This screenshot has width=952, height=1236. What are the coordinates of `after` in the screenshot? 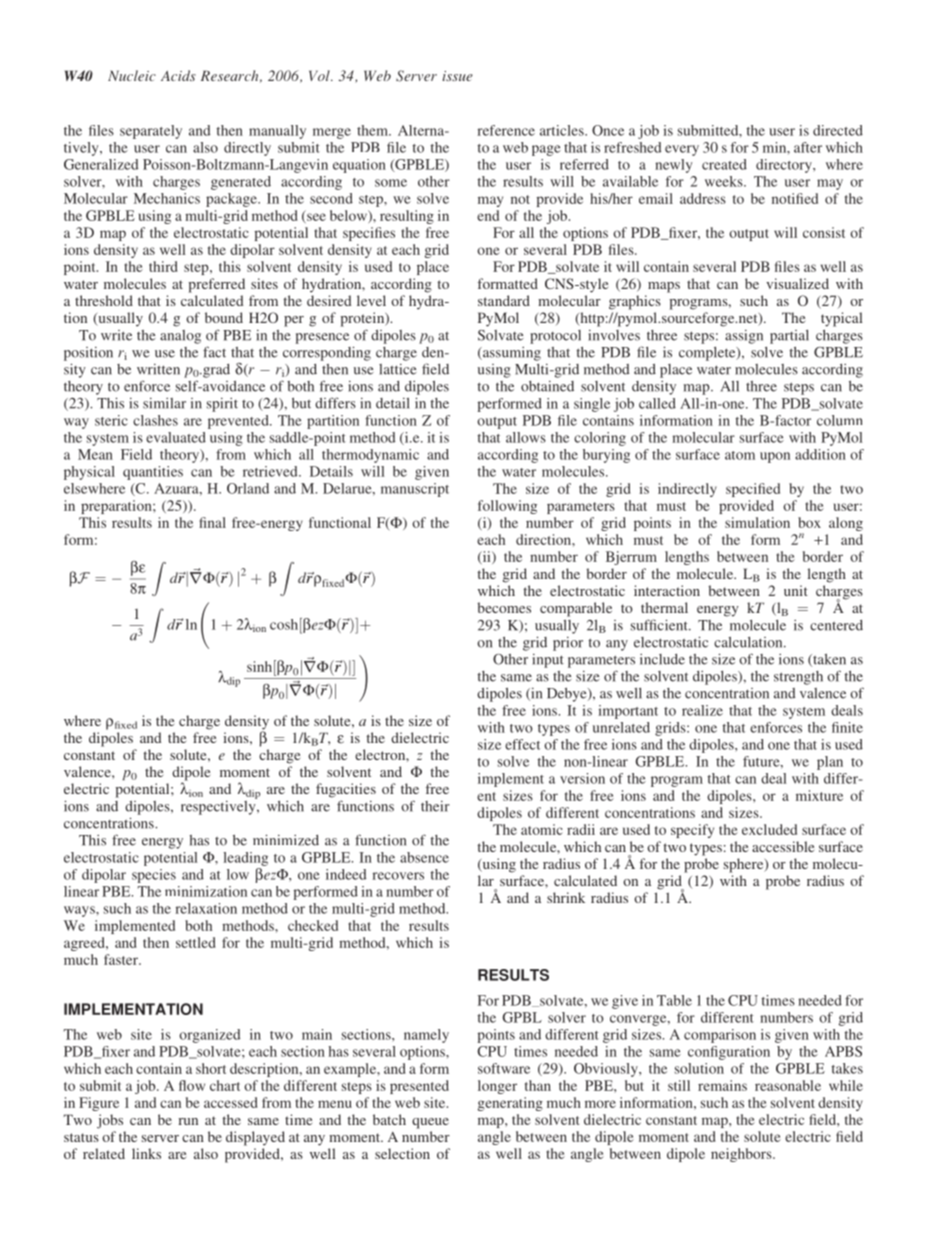 It's located at (808, 147).
